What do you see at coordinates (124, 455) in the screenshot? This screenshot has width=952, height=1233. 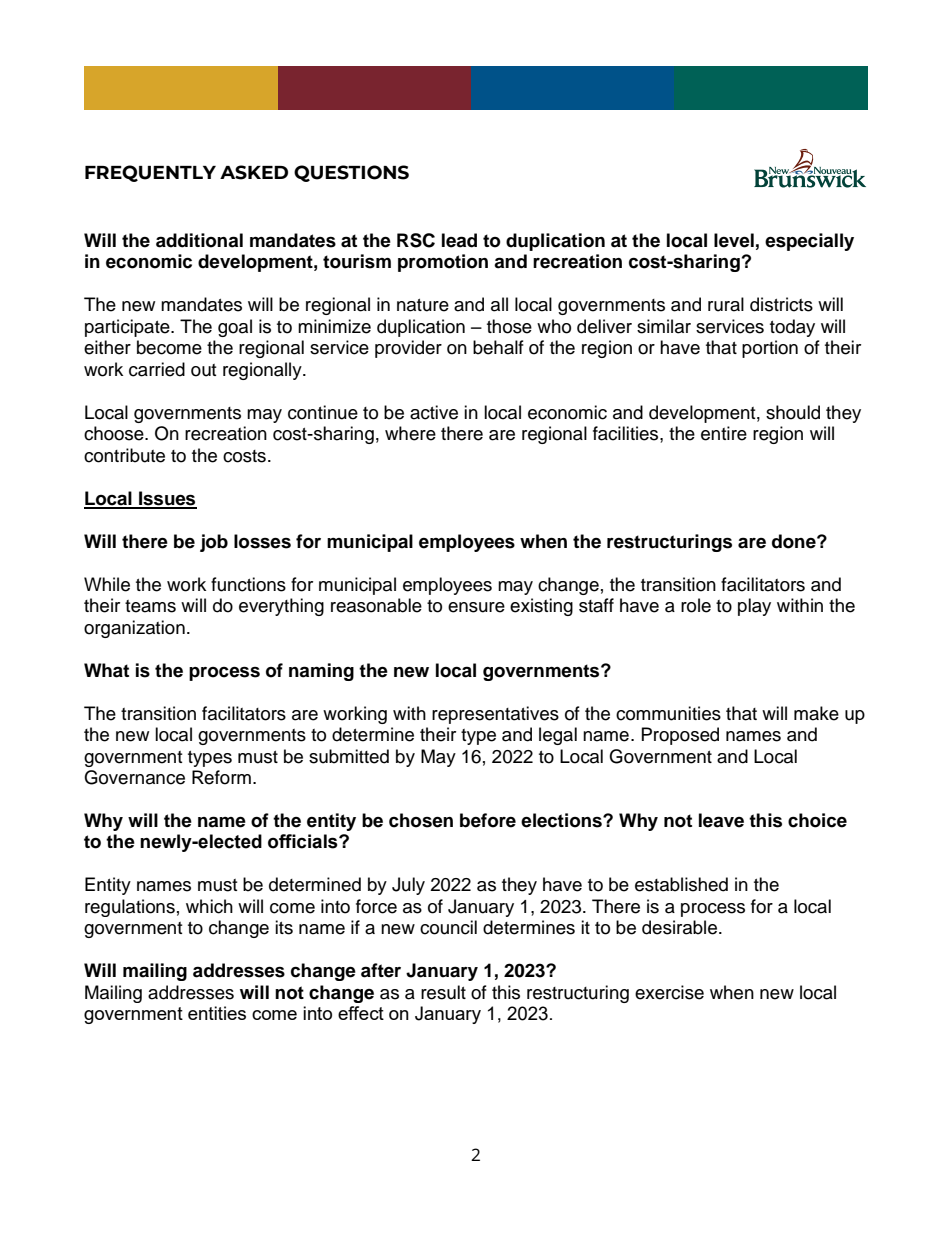 I see `contribute` at bounding box center [124, 455].
